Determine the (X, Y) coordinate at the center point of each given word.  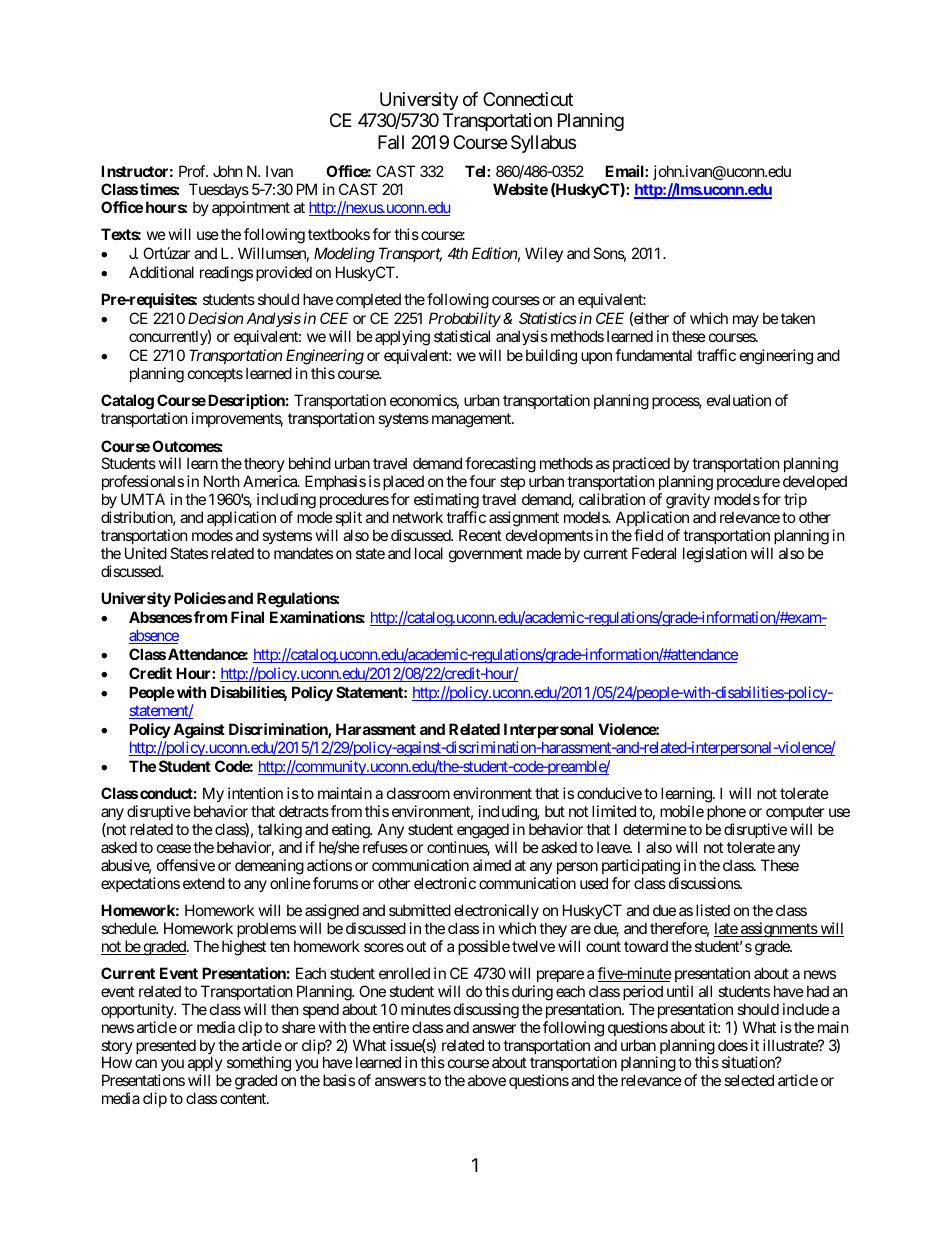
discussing (486, 1011)
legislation (715, 555)
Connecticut (528, 99)
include (806, 1009)
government (486, 555)
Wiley (544, 254)
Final (247, 617)
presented (166, 1046)
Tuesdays (219, 190)
